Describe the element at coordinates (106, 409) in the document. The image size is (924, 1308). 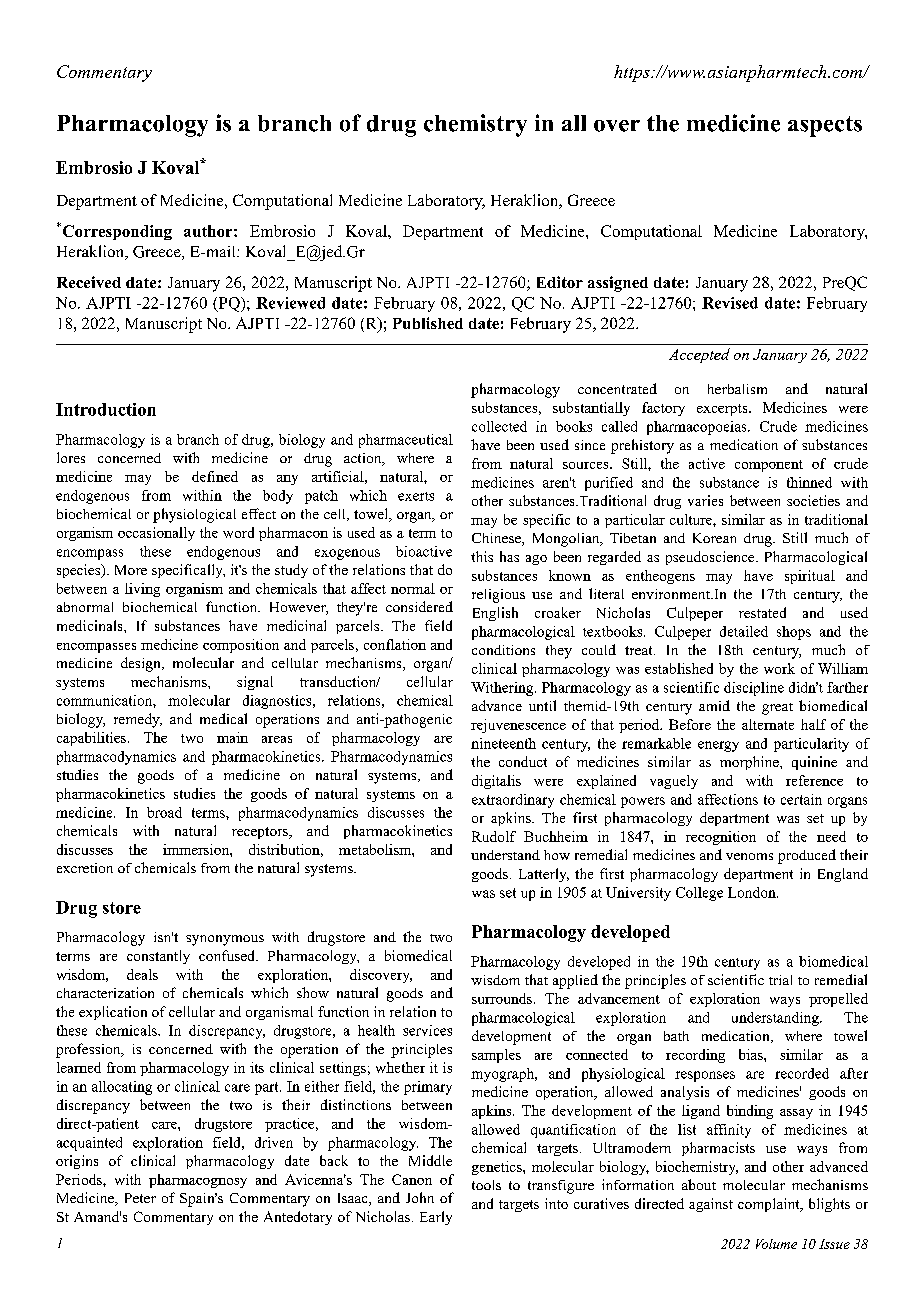
I see `Introduction` at that location.
